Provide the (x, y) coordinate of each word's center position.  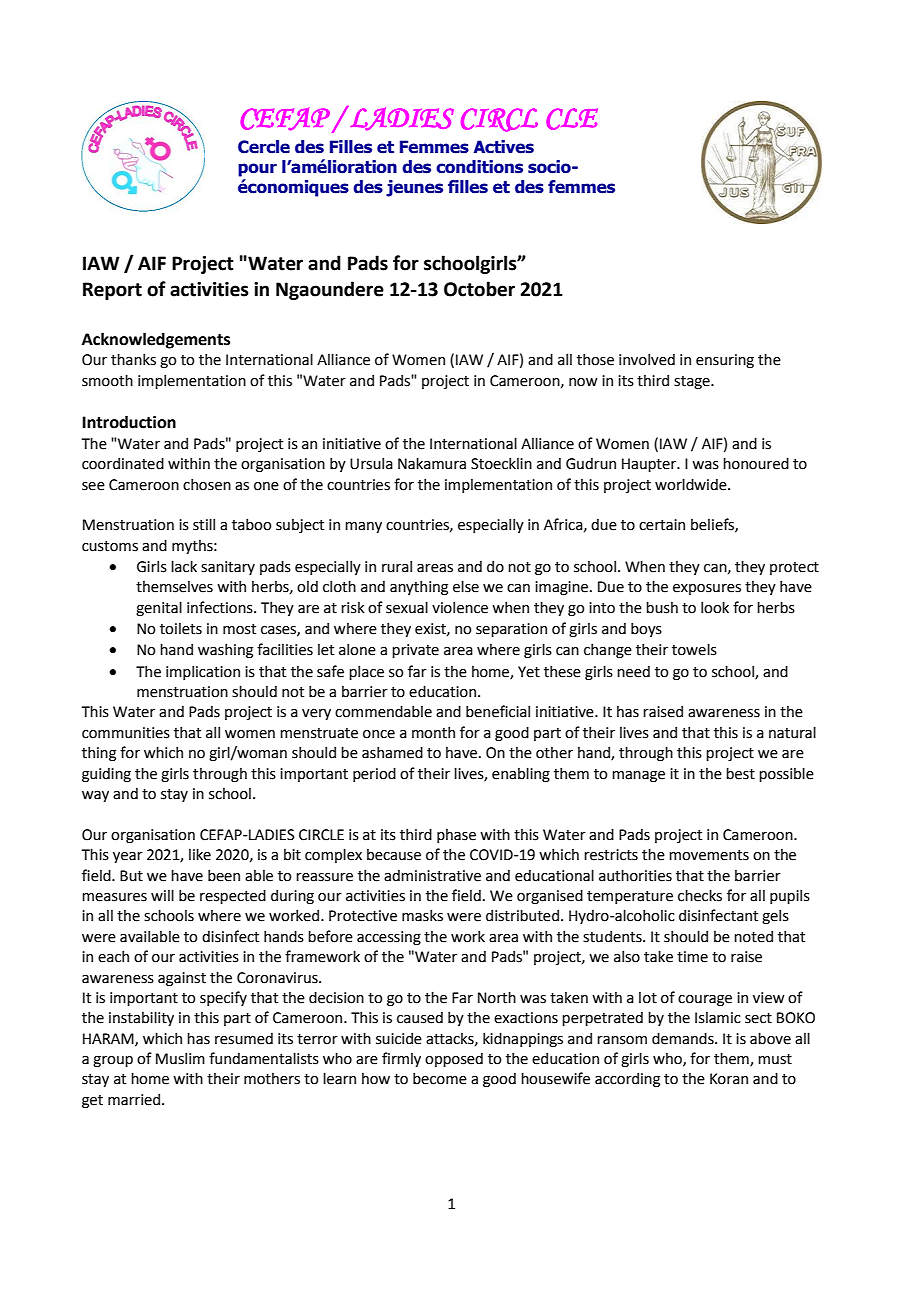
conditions (479, 167)
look (715, 607)
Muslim (180, 1058)
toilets (181, 629)
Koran (729, 1079)
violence (460, 607)
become (440, 1078)
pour (257, 170)
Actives (503, 147)
